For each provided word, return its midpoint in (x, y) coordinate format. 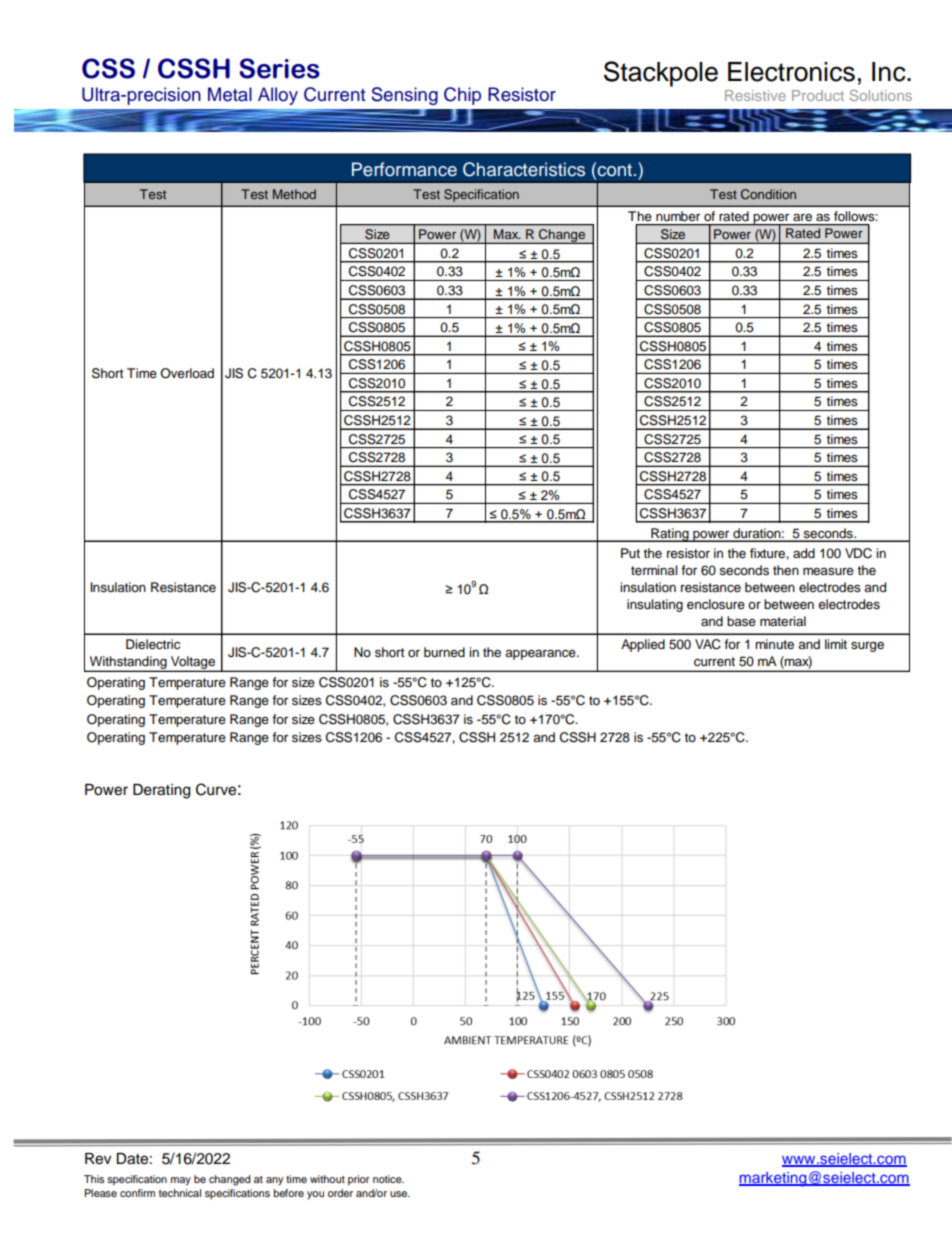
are (802, 217)
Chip (462, 96)
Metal (230, 94)
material (783, 621)
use (400, 1194)
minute (774, 644)
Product (818, 95)
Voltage (193, 663)
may (181, 1181)
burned (444, 652)
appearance (541, 654)
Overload (187, 373)
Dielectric (153, 644)
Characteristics (524, 169)
